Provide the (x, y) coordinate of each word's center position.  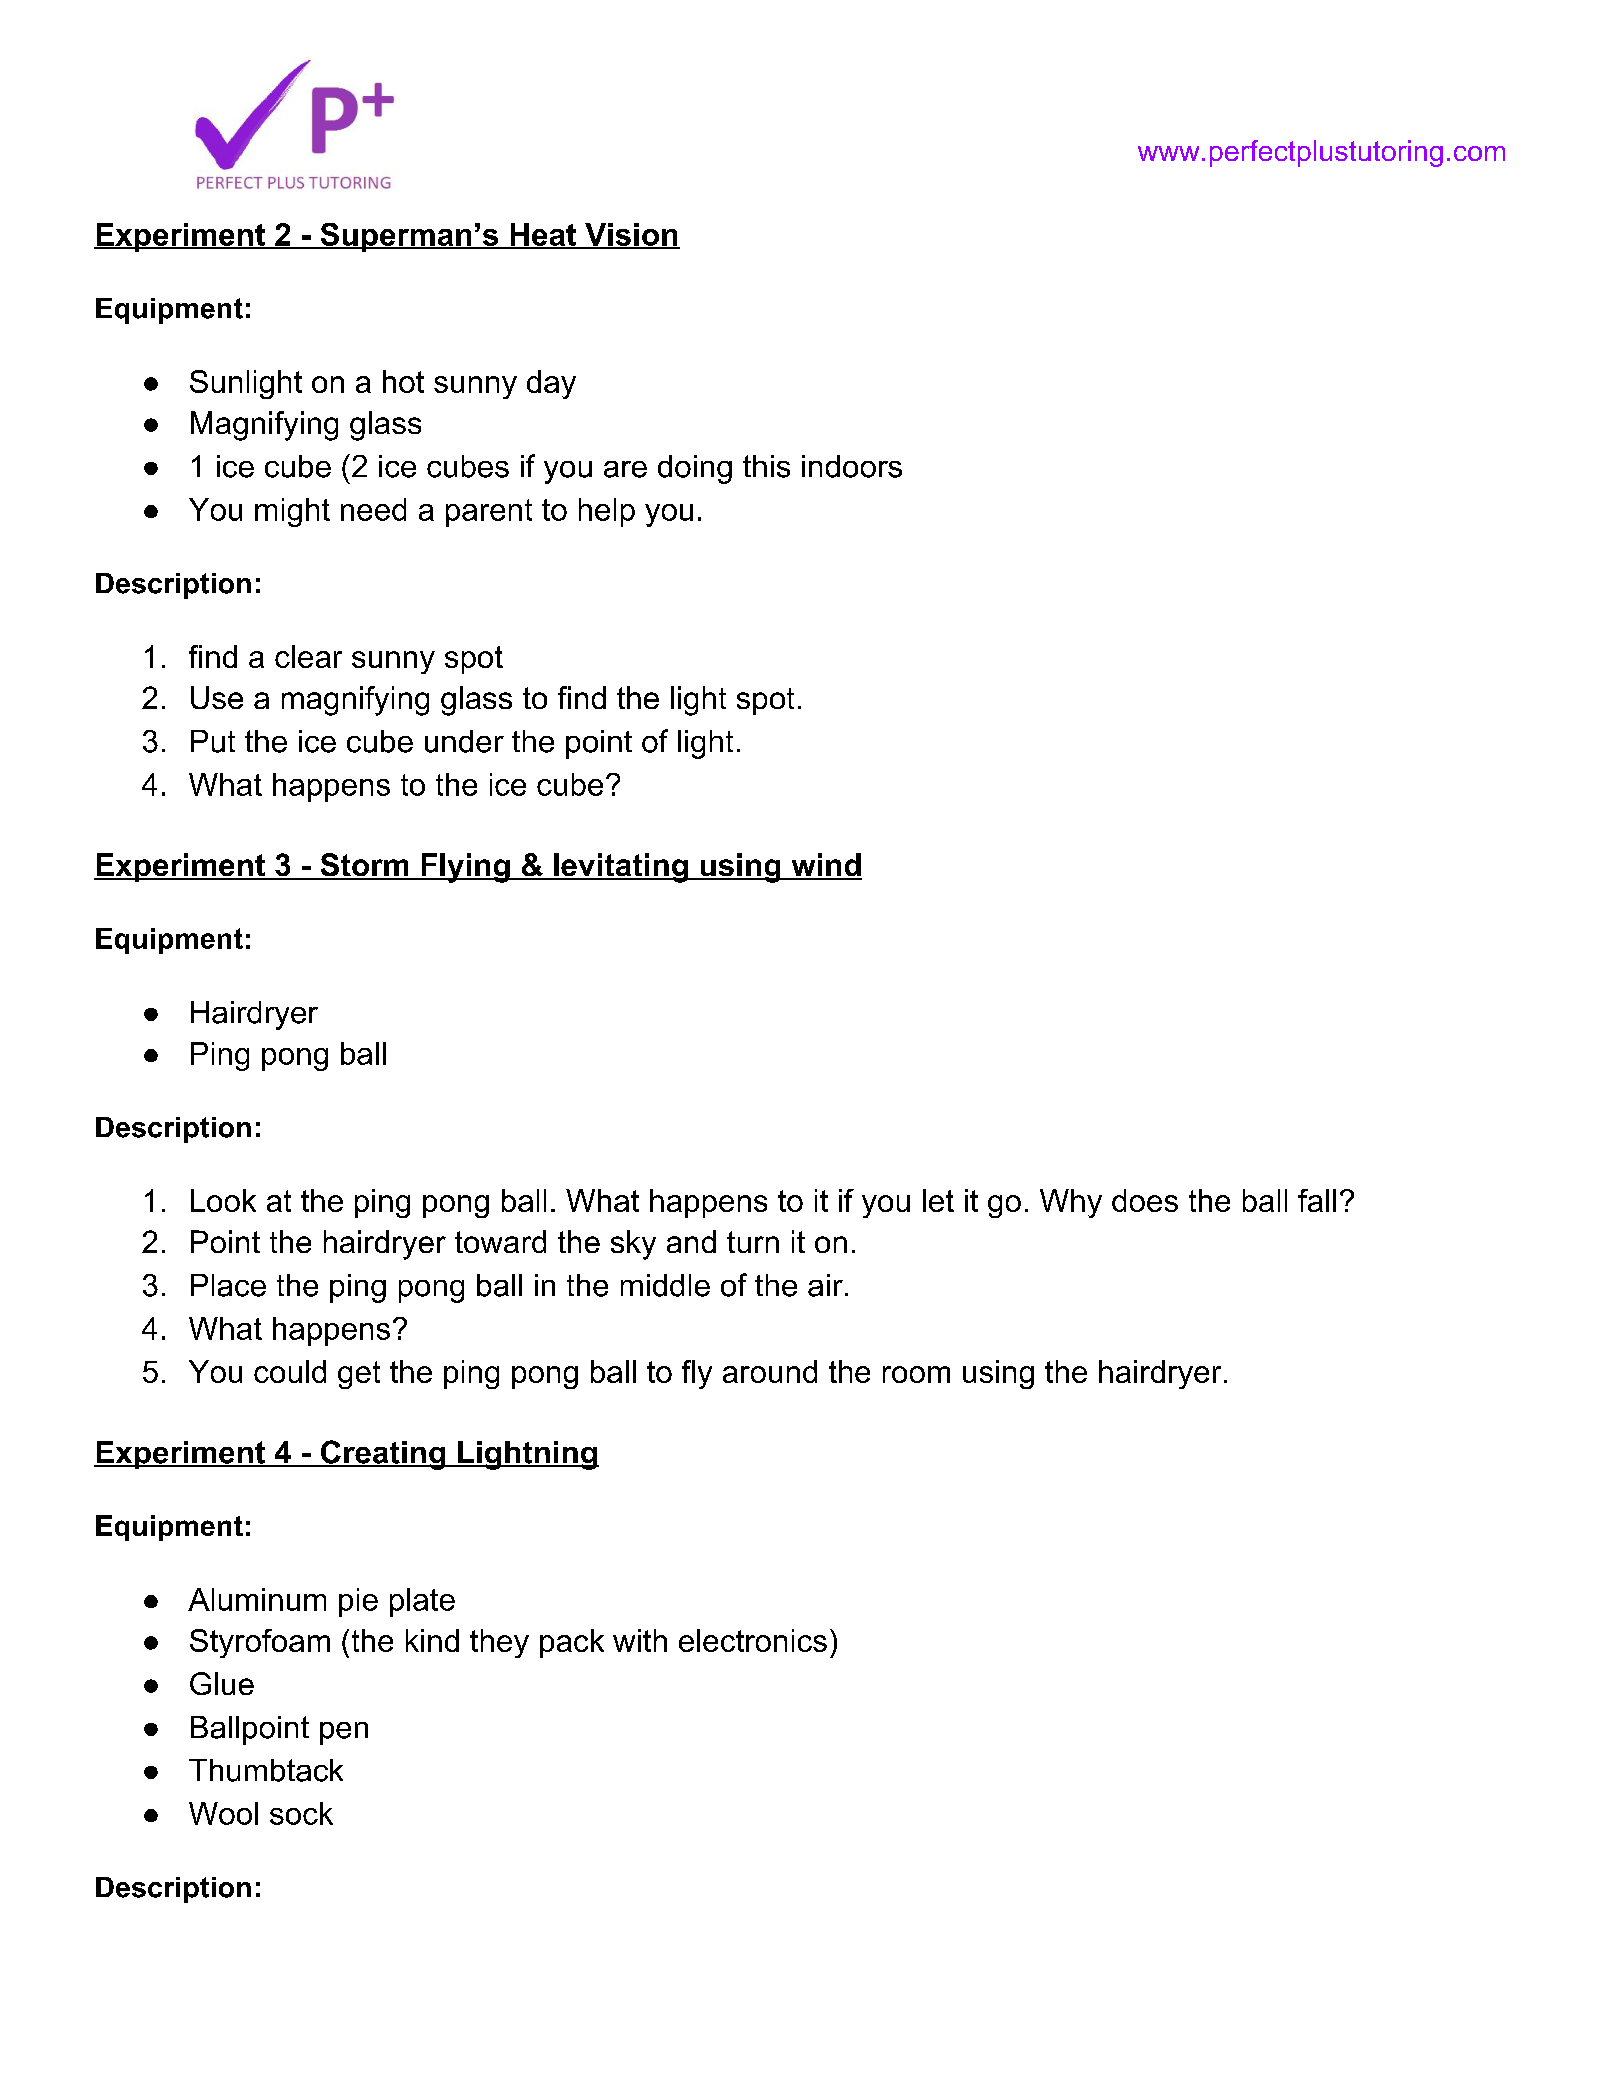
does (1145, 1200)
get (359, 1375)
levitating (620, 868)
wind (825, 866)
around (770, 1371)
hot (403, 381)
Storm (364, 866)
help (607, 512)
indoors (852, 466)
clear (308, 656)
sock (301, 1813)
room (916, 1374)
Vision (630, 235)
